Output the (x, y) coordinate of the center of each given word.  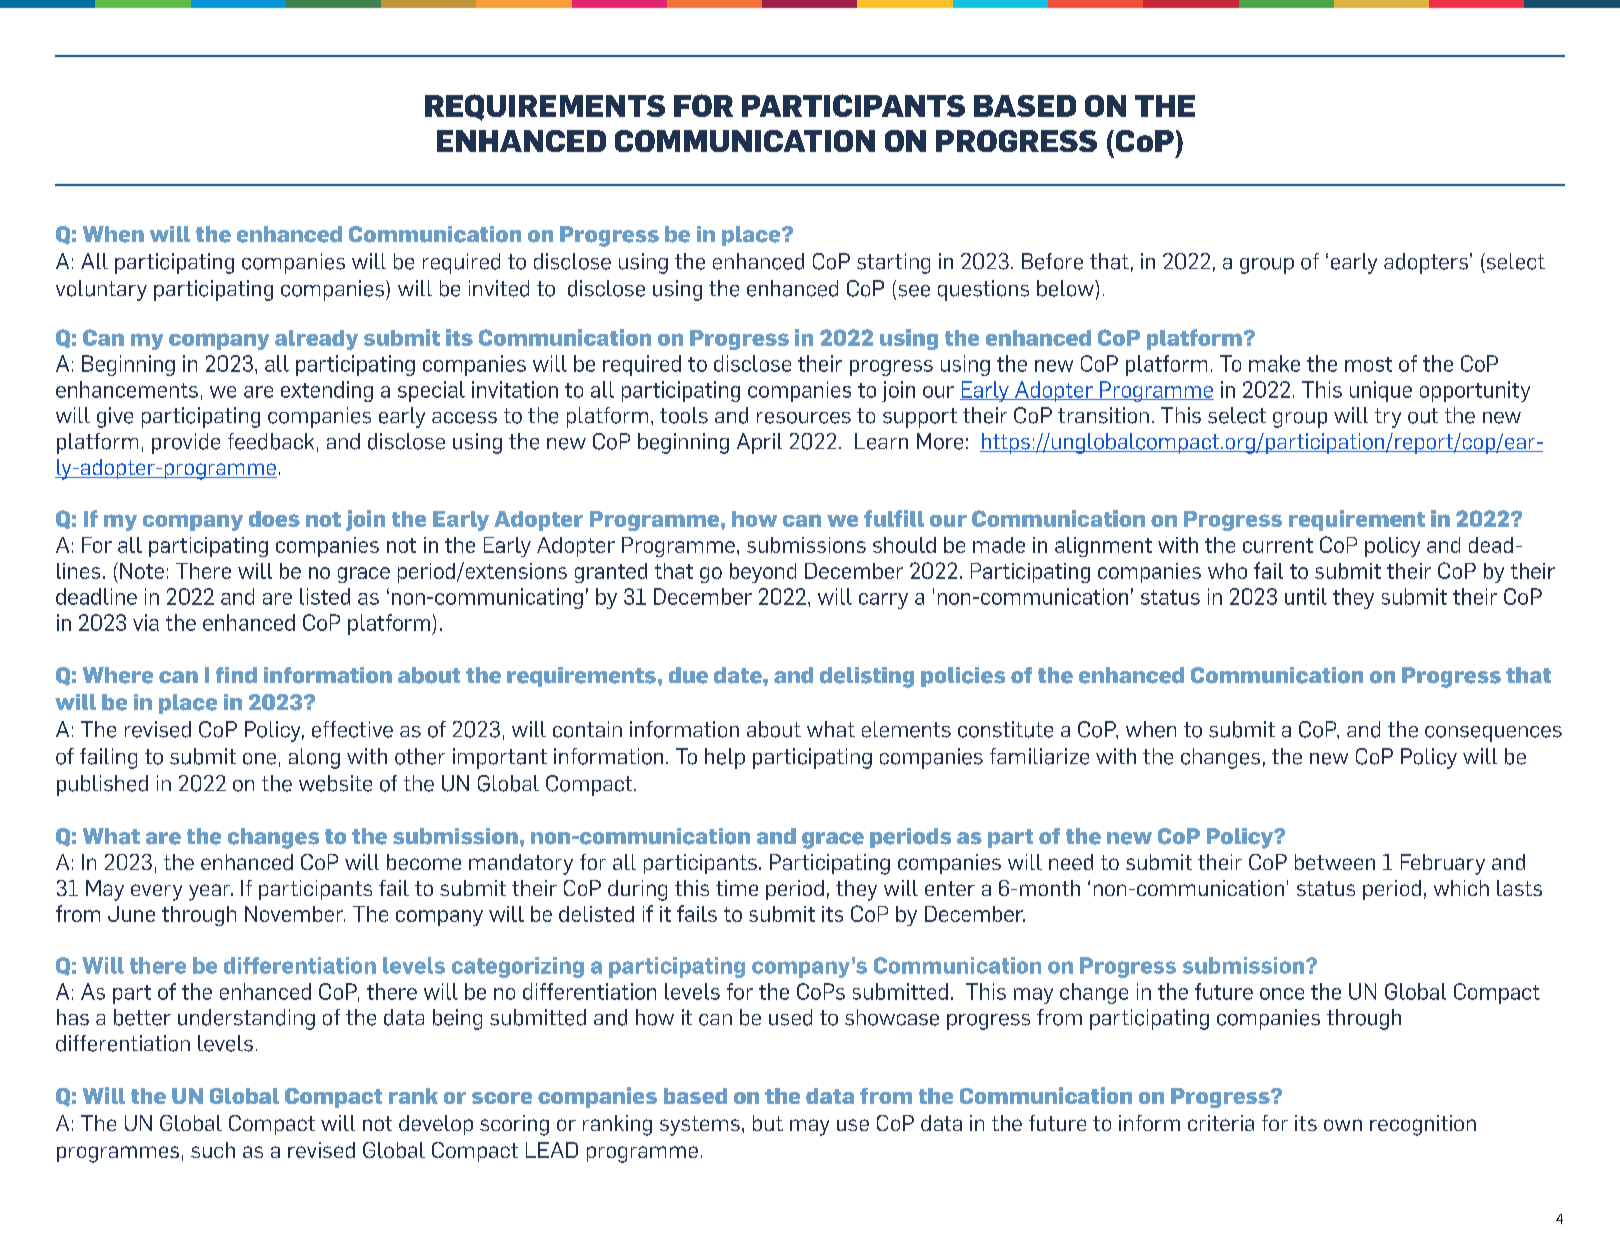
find (236, 675)
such (213, 1150)
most (1368, 364)
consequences (1493, 734)
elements (906, 729)
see (914, 291)
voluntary (101, 290)
